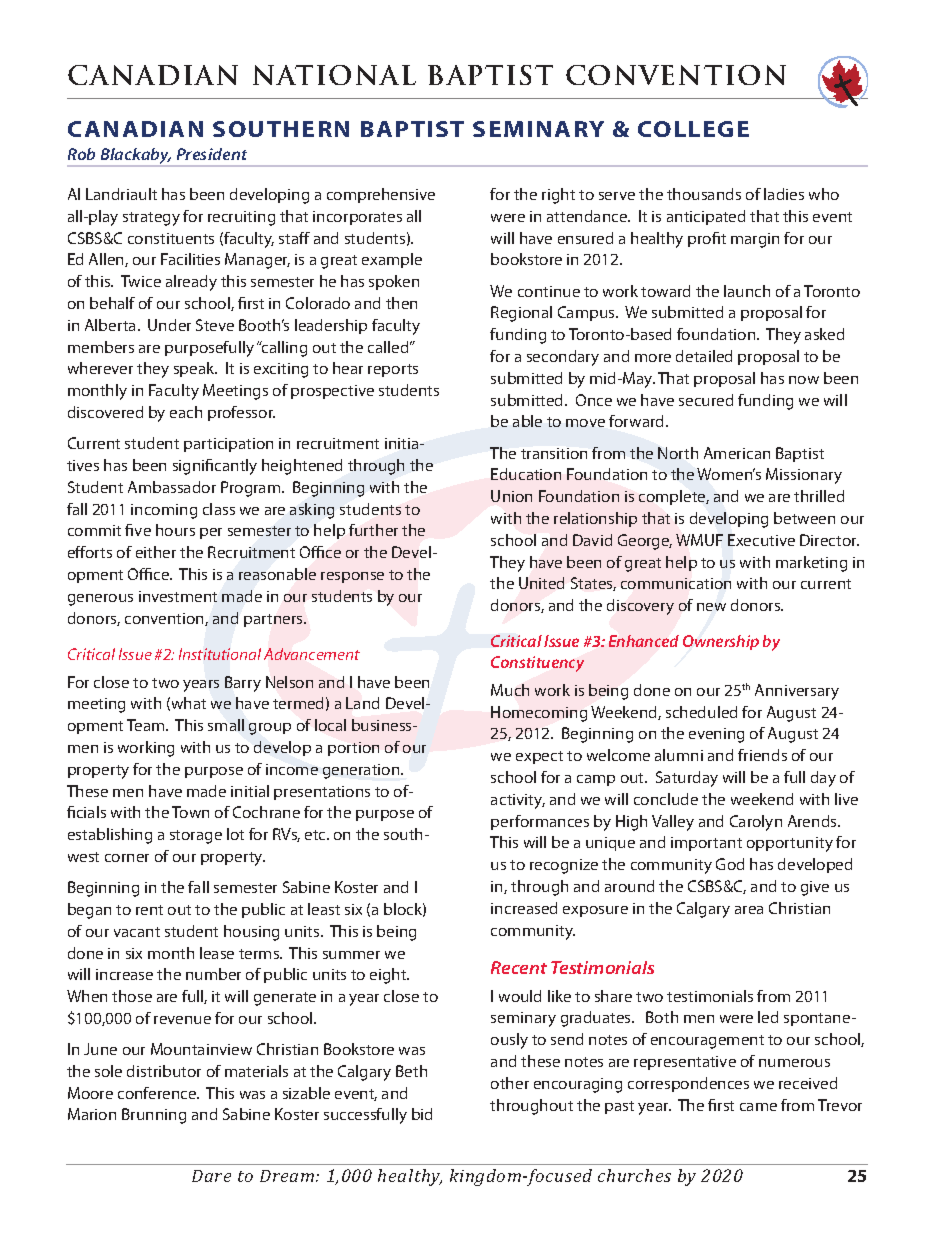 Image resolution: width=952 pixels, height=1233 pixels. What do you see at coordinates (804, 380) in the screenshot?
I see `now` at bounding box center [804, 380].
